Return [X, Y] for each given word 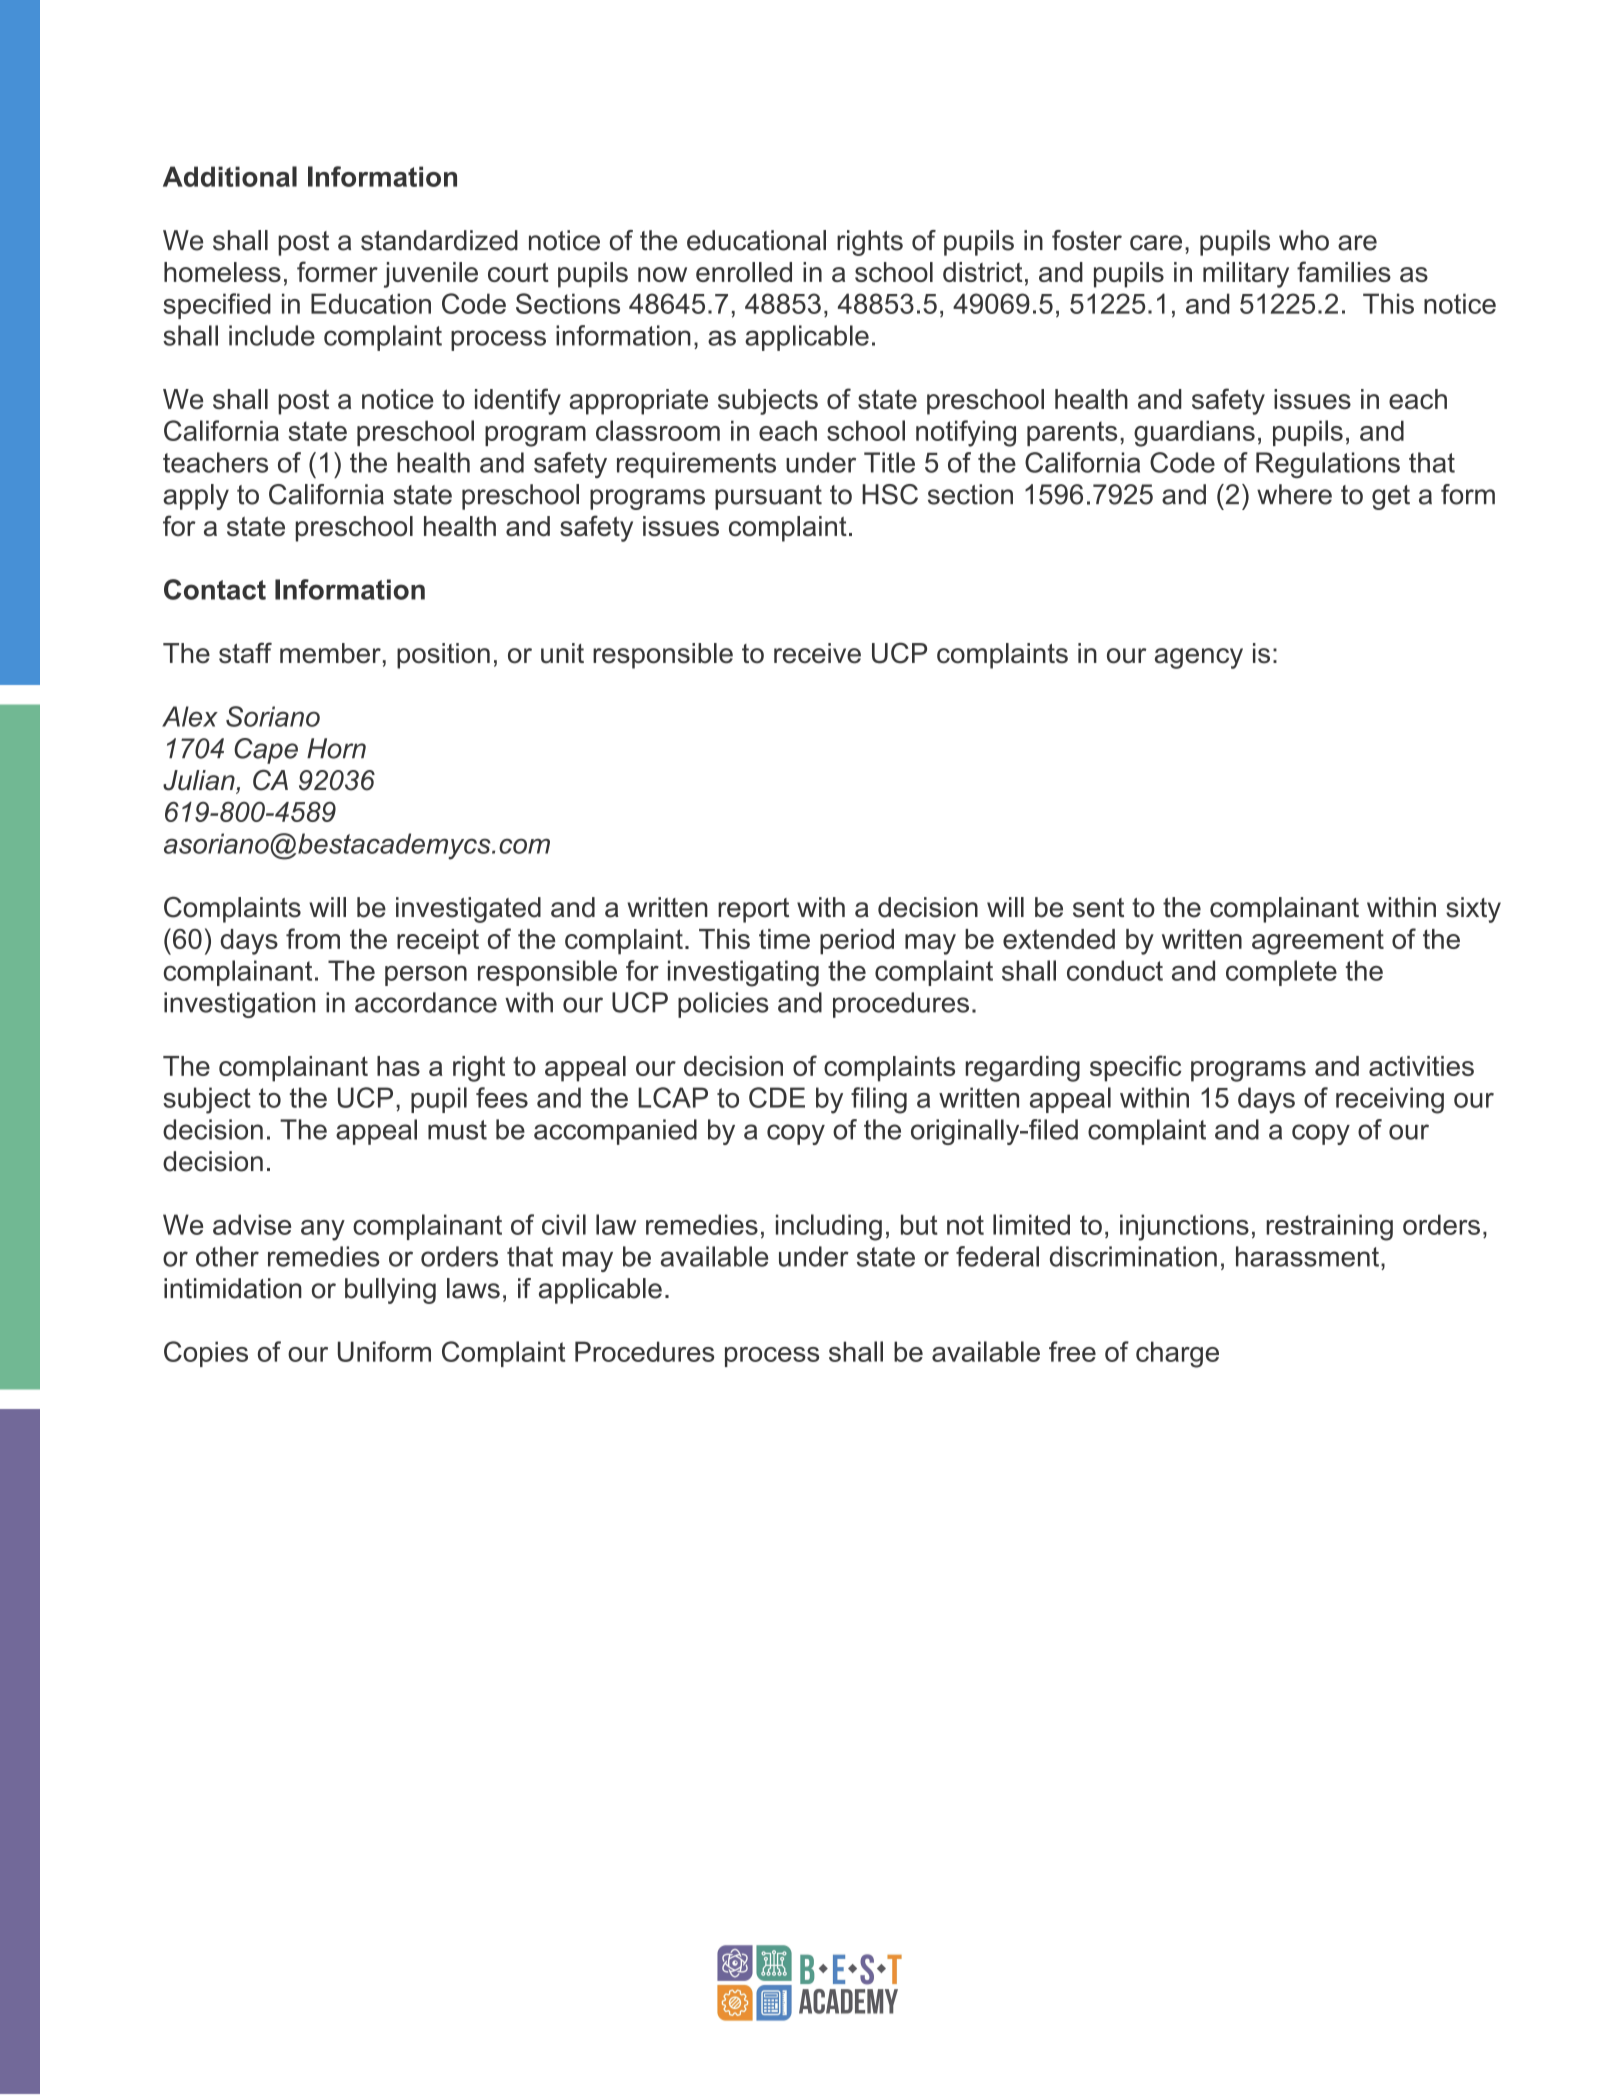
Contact [215, 589]
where [1294, 494]
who [1304, 240]
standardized [439, 240]
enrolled [744, 272]
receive [817, 653]
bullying [390, 1291]
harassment [1307, 1256]
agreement [1318, 942]
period [857, 942]
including [829, 1227]
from [313, 938]
